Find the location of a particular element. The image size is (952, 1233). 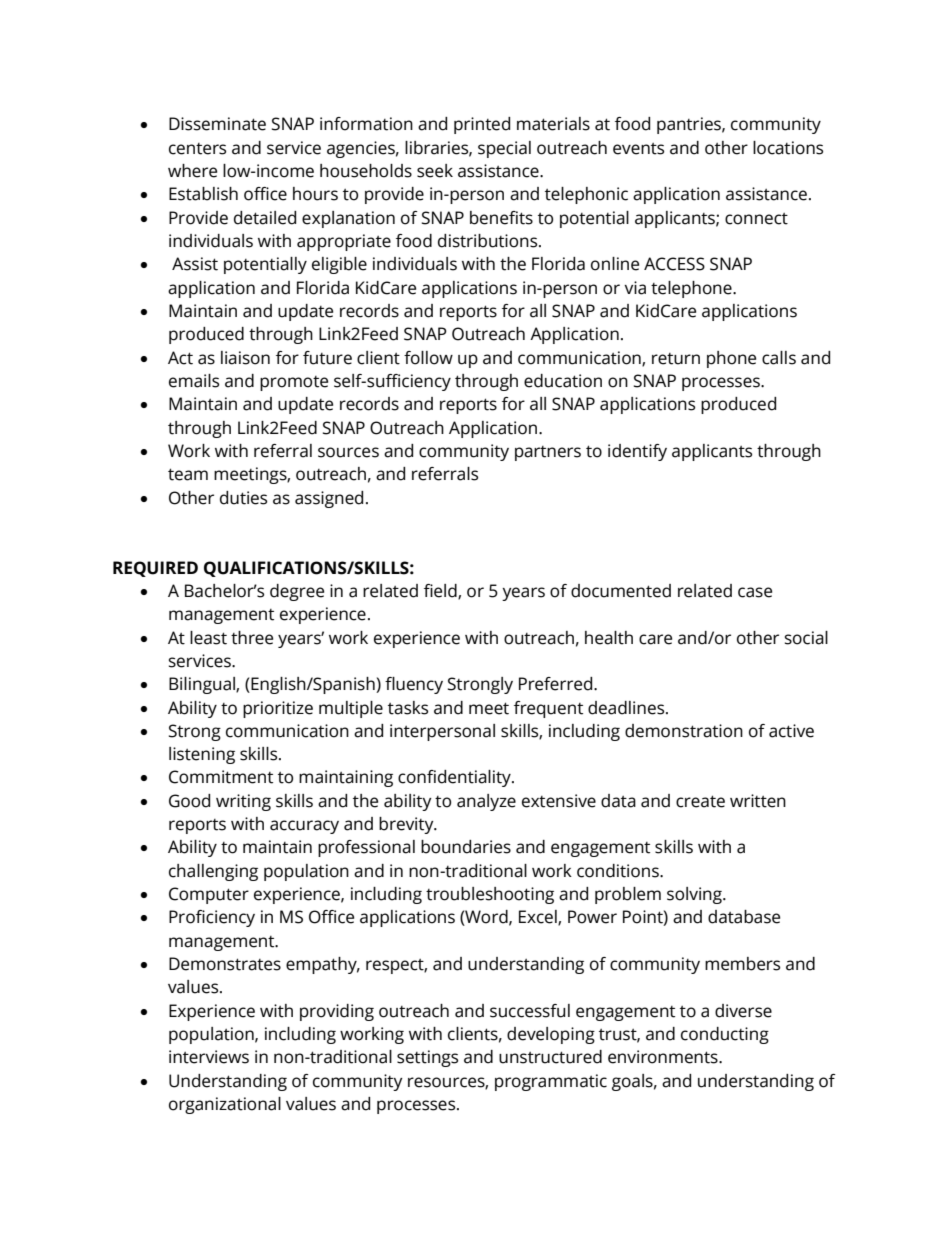

identify is located at coordinates (637, 452).
